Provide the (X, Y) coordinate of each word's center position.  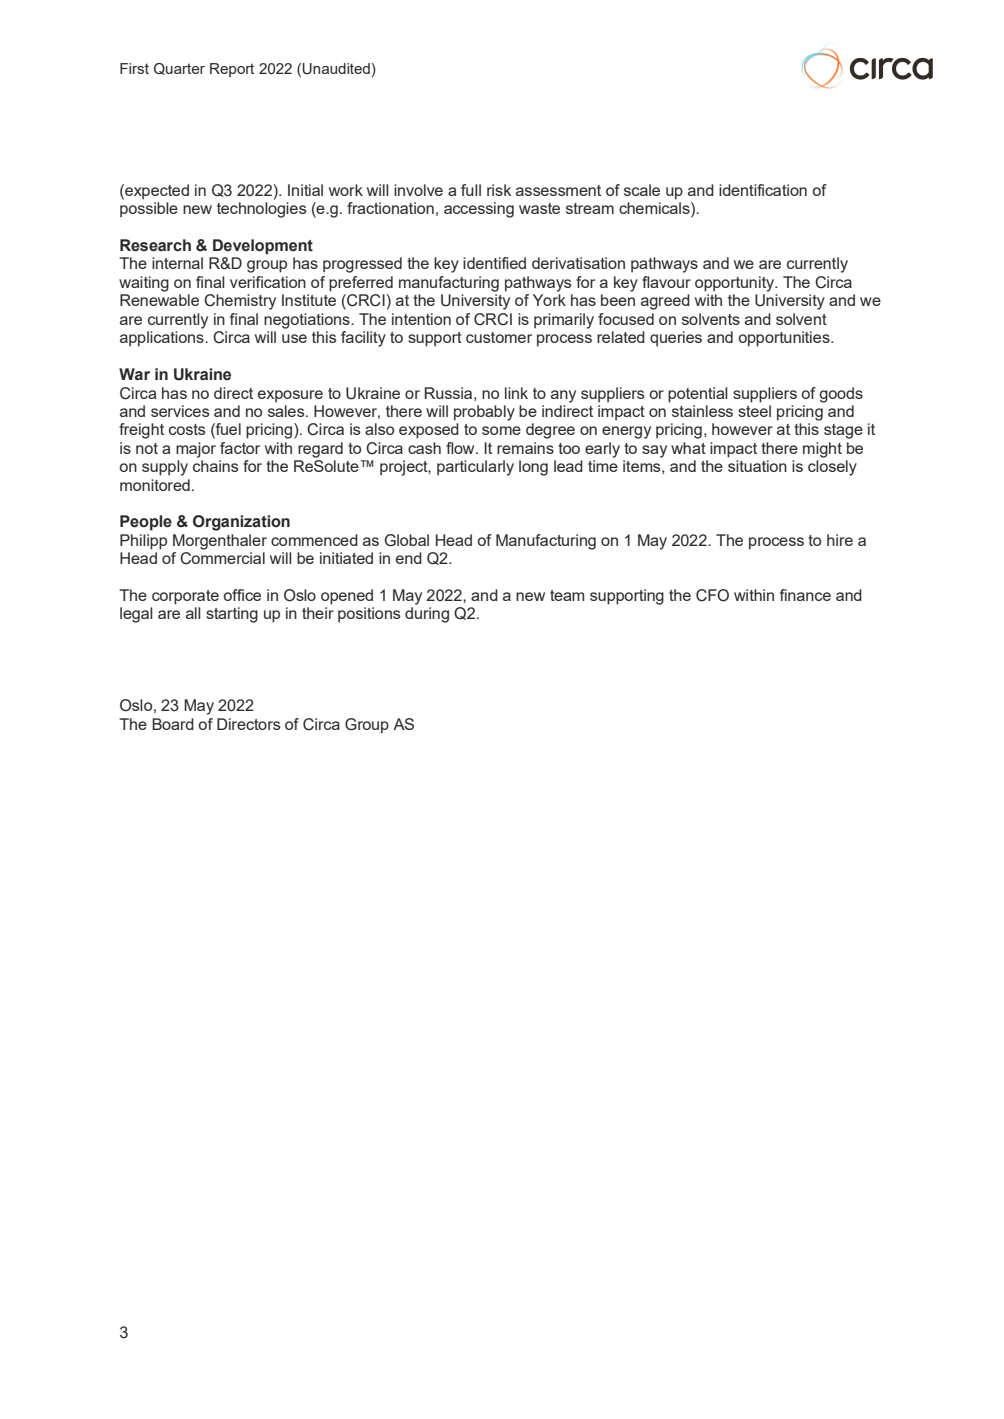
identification (763, 190)
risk (499, 190)
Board (173, 724)
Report (232, 70)
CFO (712, 595)
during (427, 615)
